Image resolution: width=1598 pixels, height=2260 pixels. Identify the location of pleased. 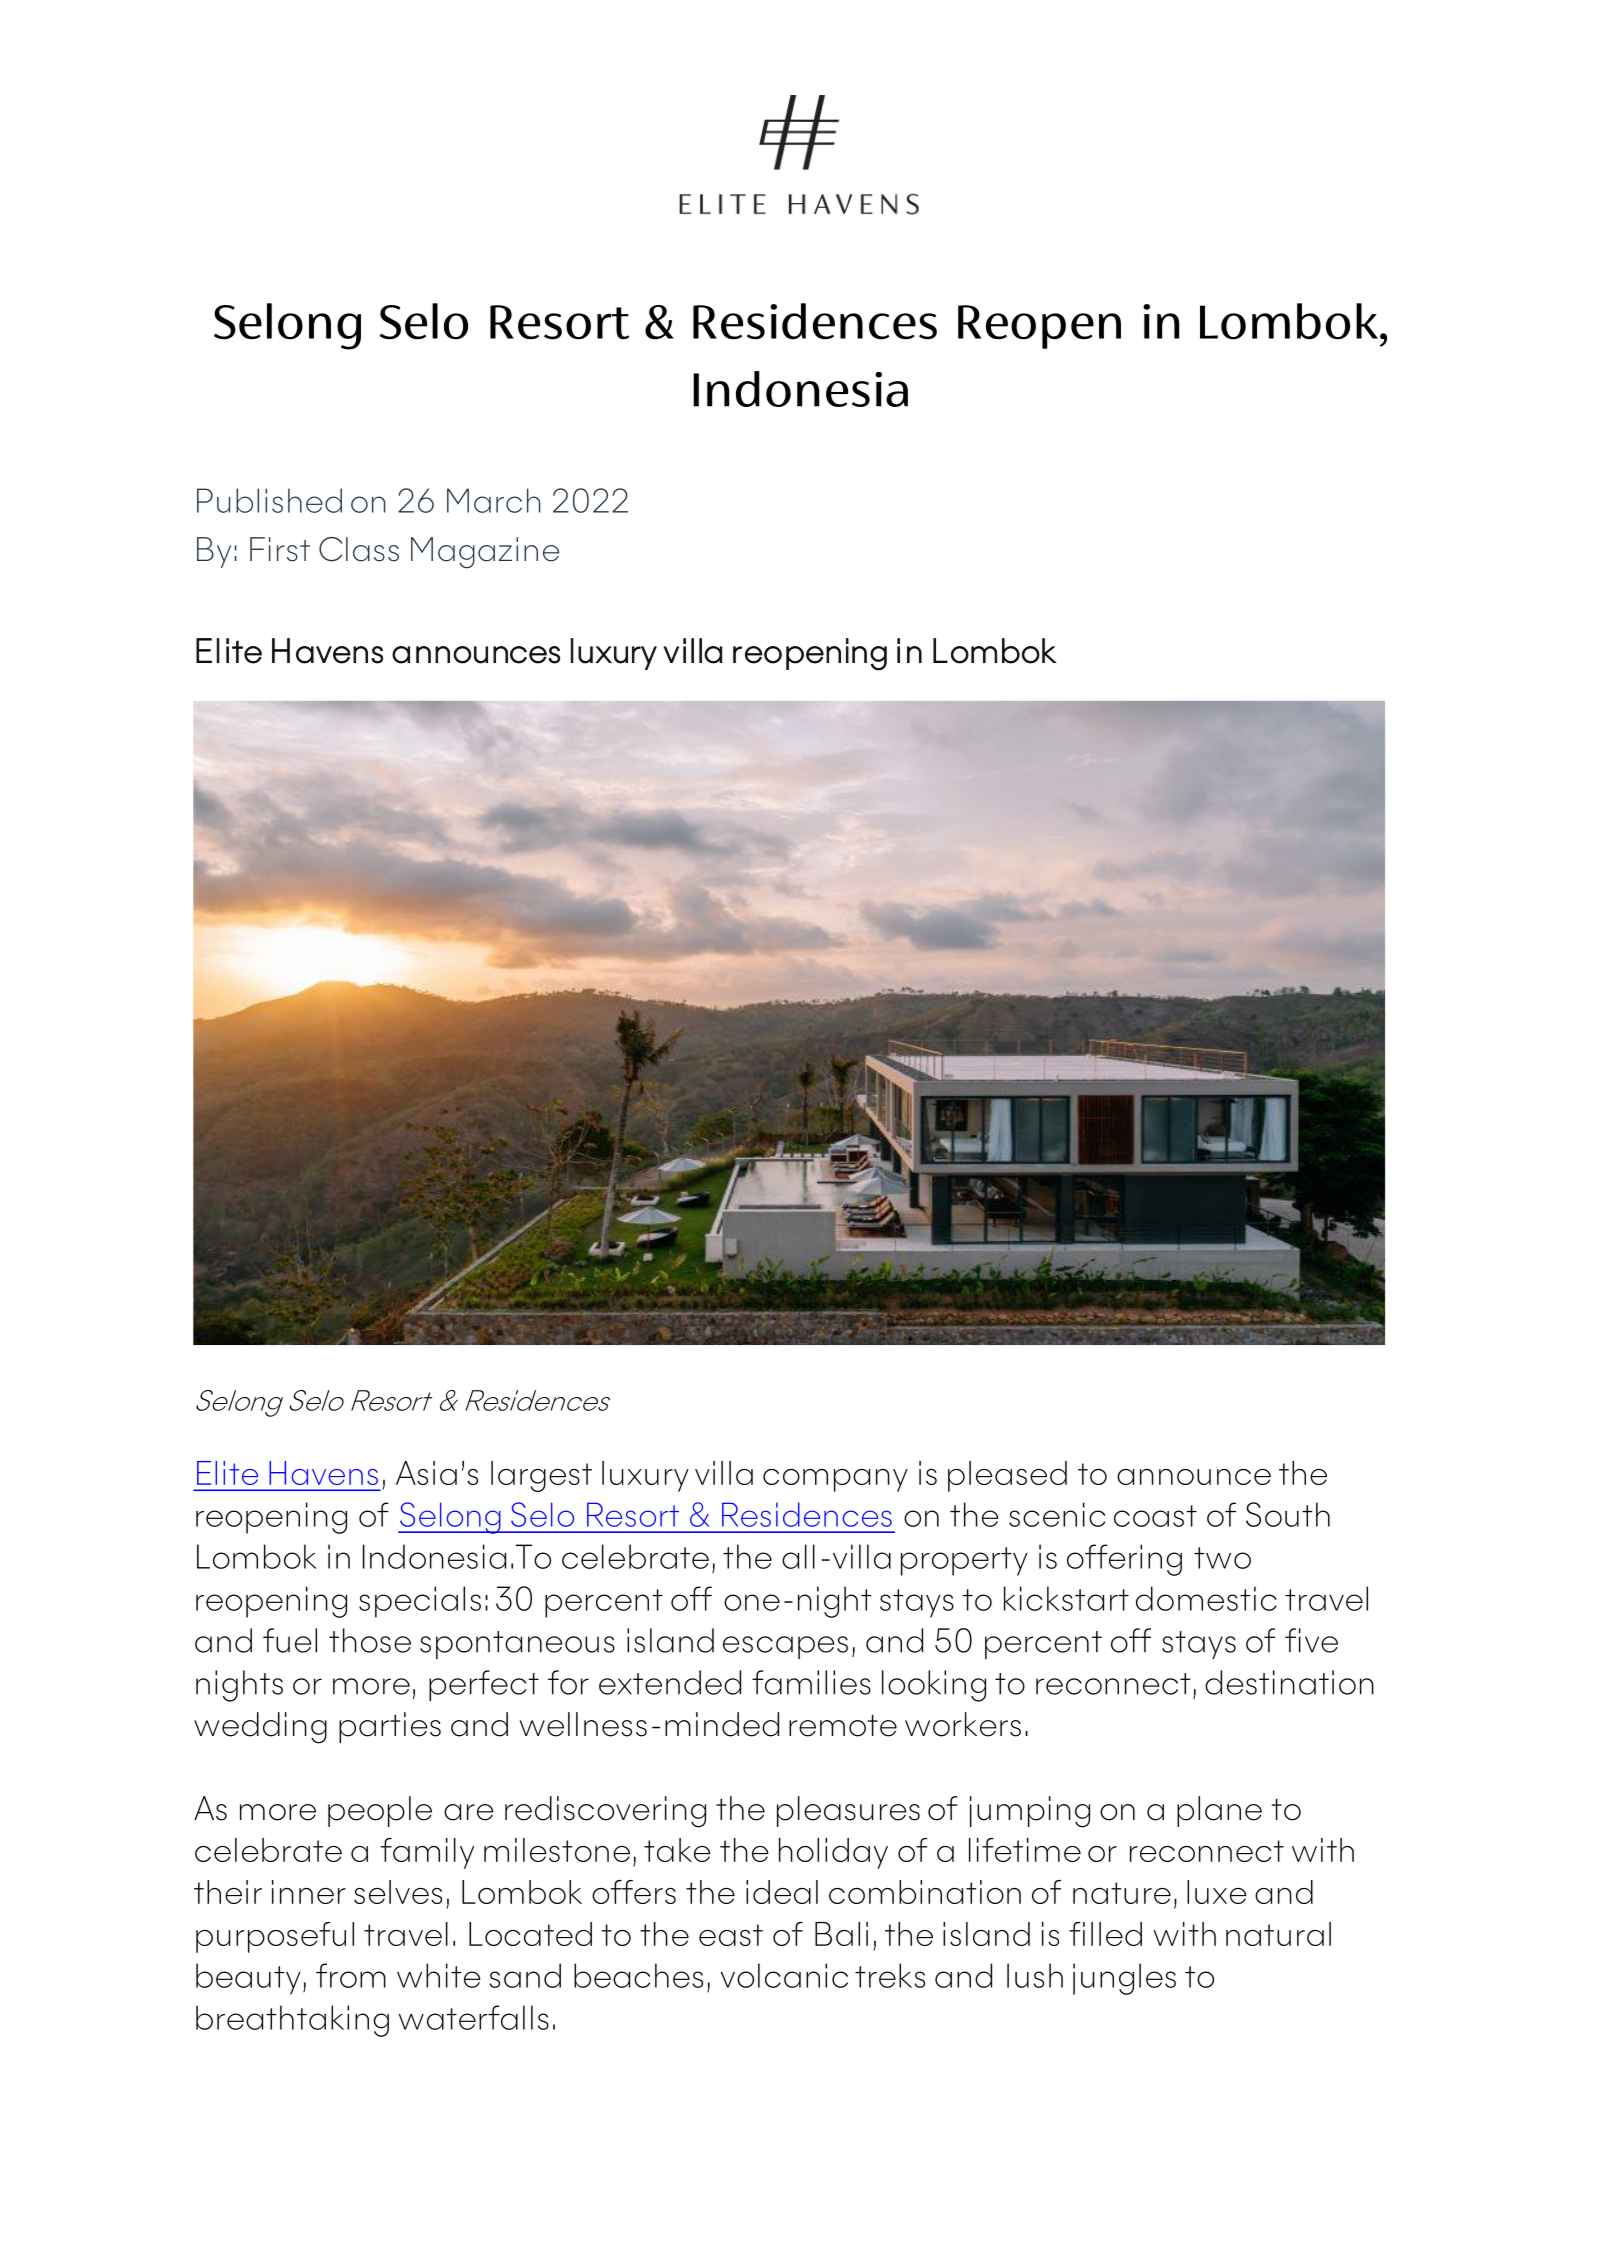
(1007, 1476).
